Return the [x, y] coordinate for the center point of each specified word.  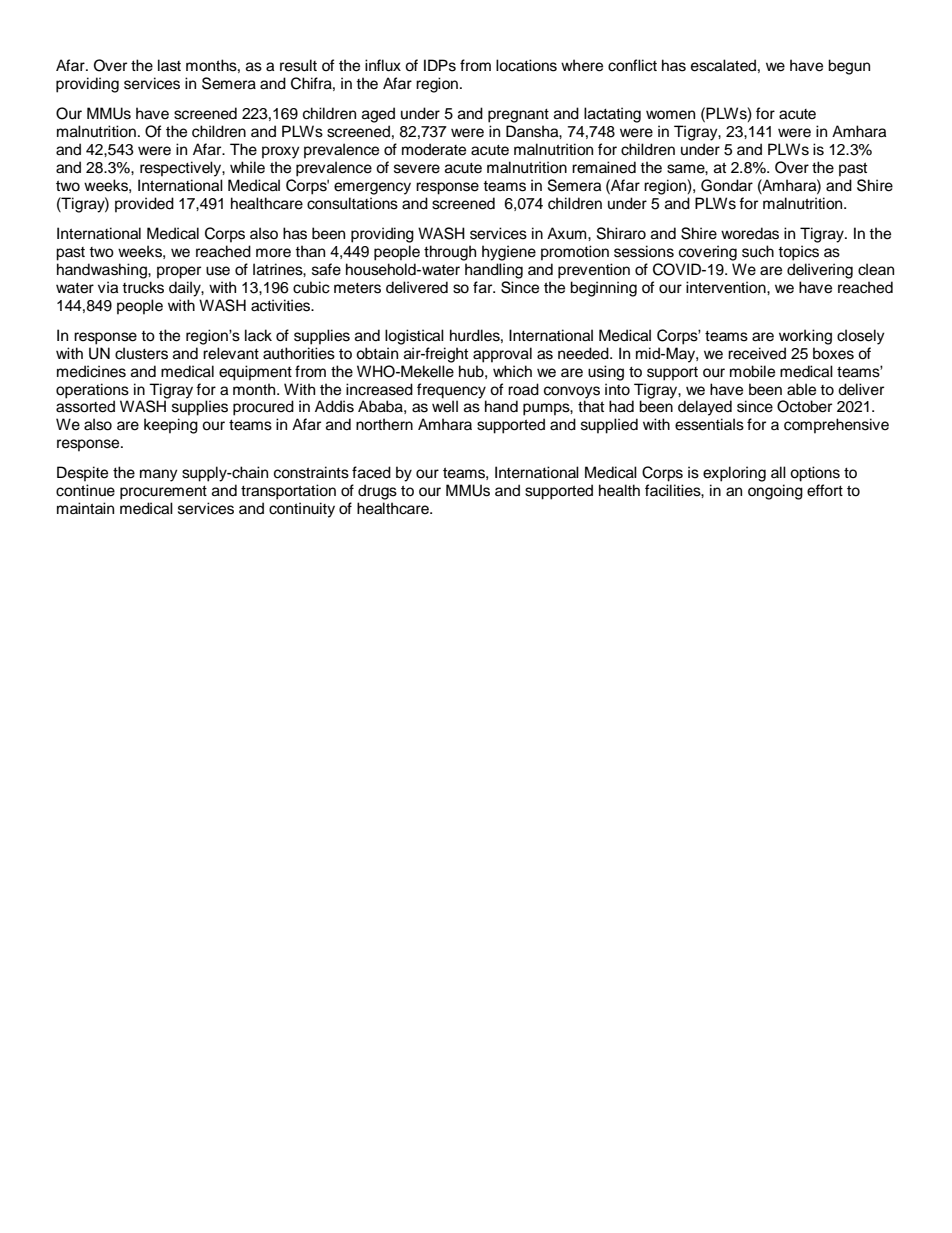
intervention [727, 287]
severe [417, 169]
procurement [163, 493]
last [169, 65]
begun [849, 67]
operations [92, 391]
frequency [451, 391]
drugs [377, 492]
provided [144, 205]
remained [604, 167]
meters [357, 288]
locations [526, 65]
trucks [143, 287]
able [801, 389]
